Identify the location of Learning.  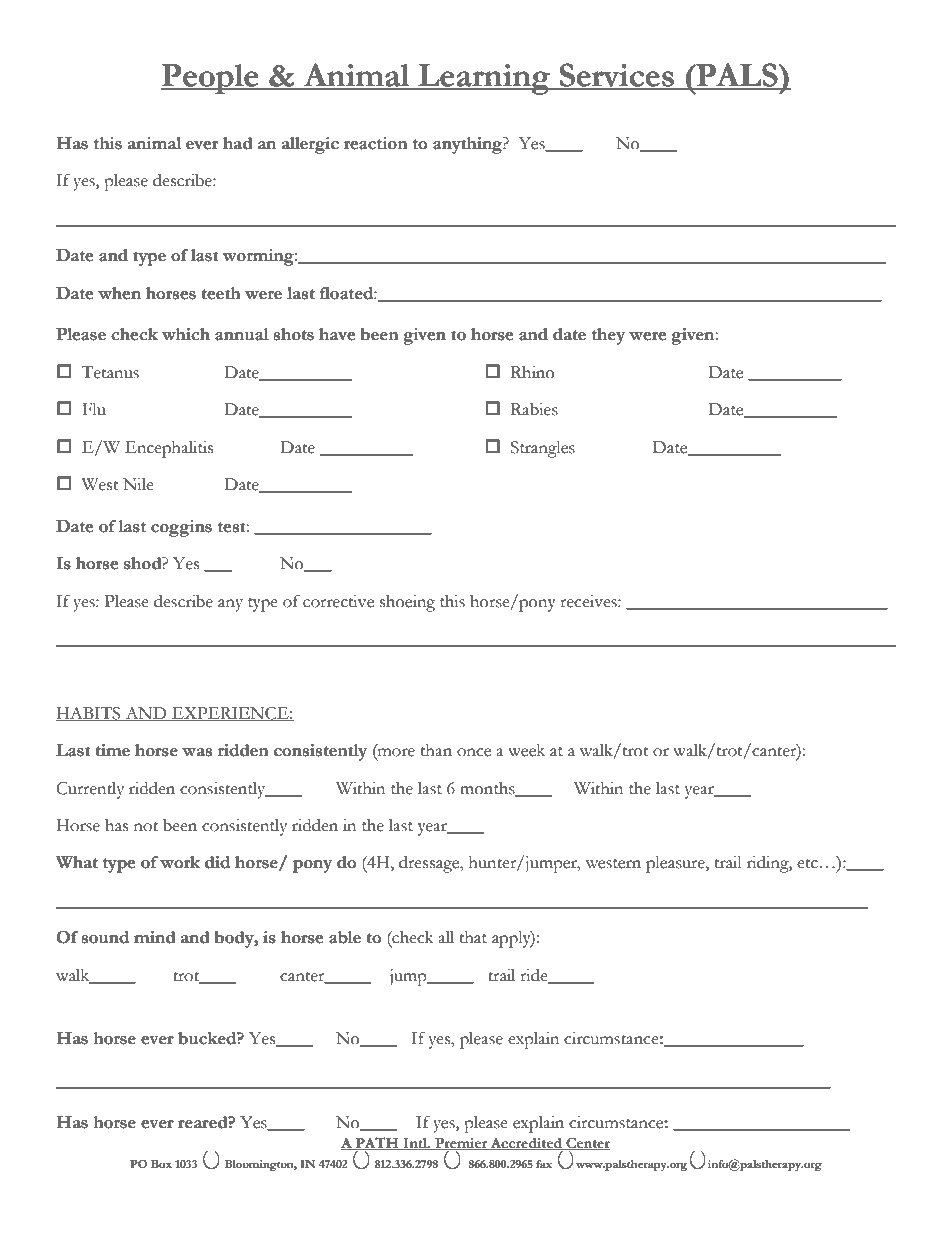
(484, 79).
